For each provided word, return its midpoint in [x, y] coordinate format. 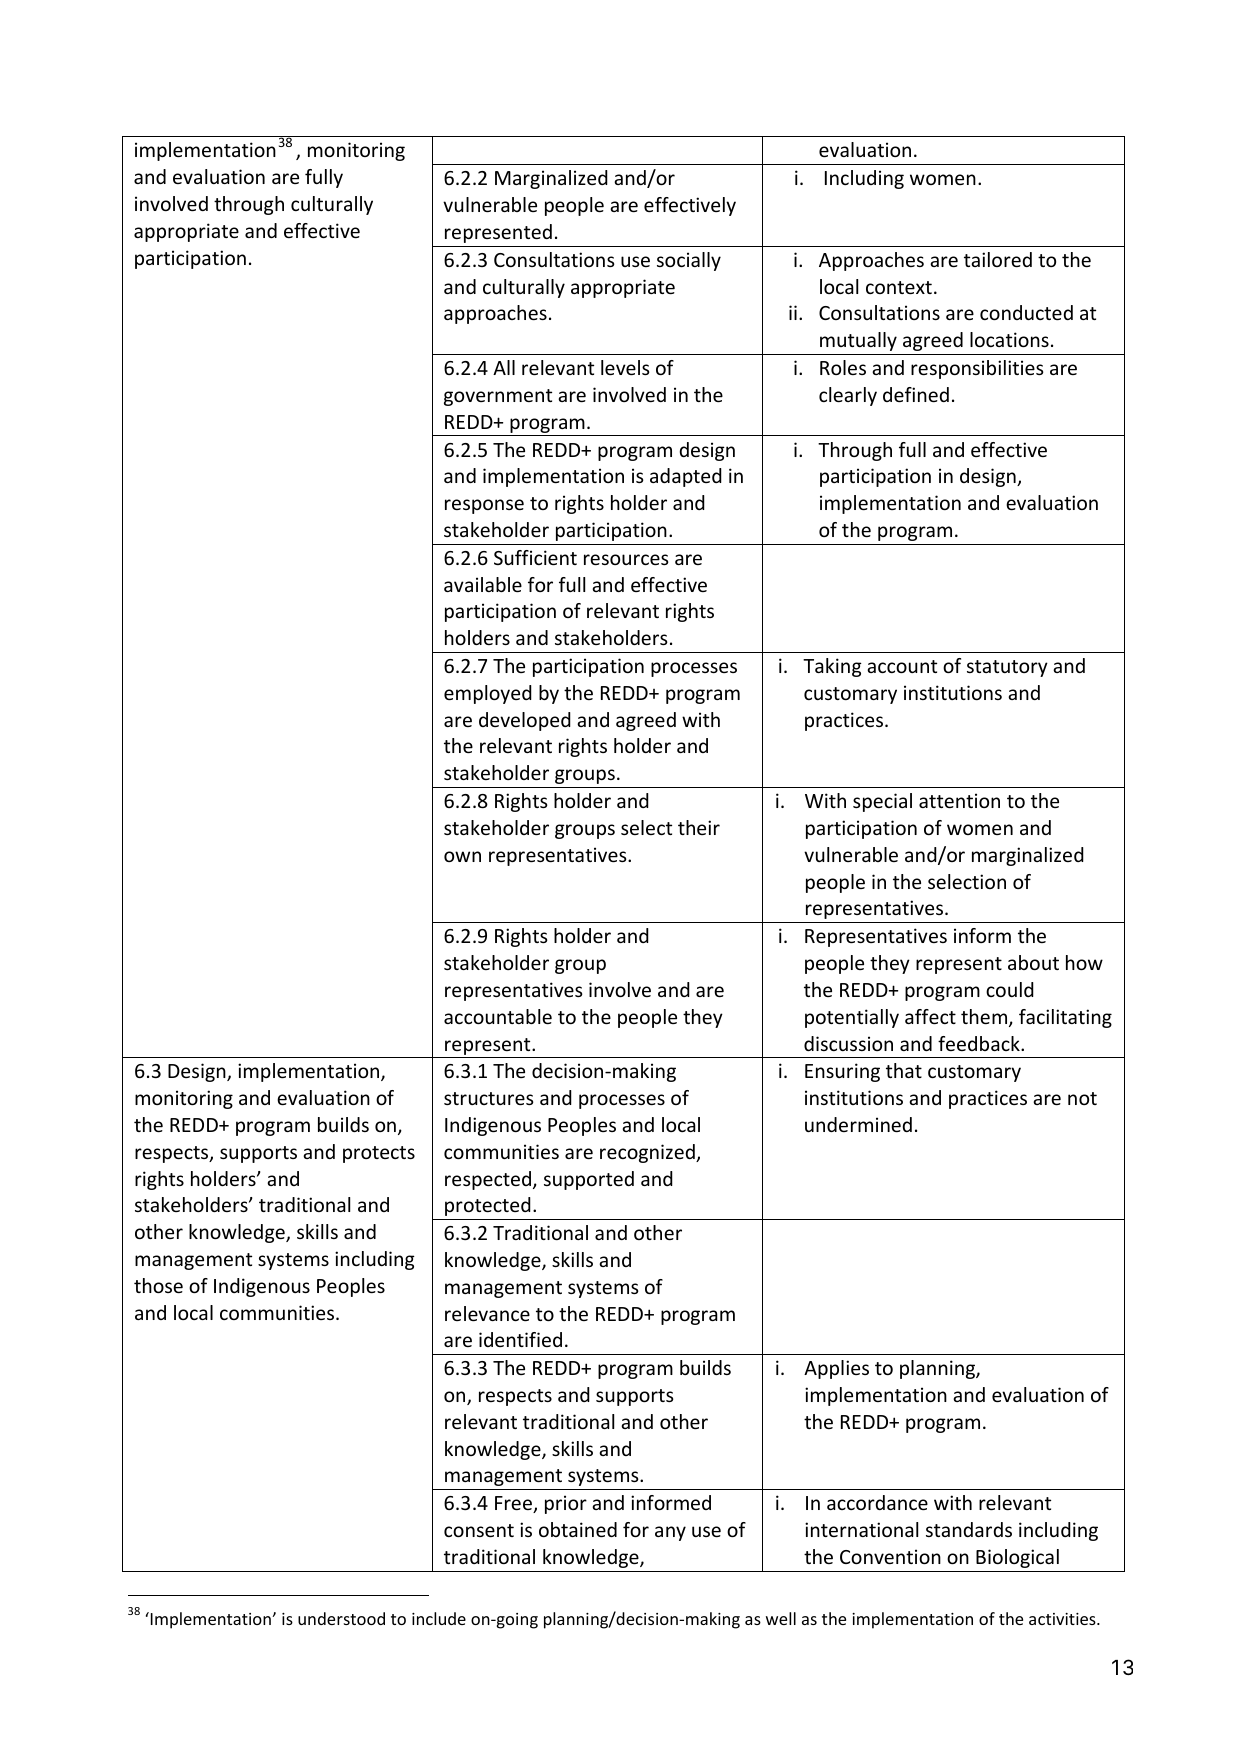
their [699, 827]
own [462, 856]
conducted [1026, 312]
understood [341, 1618]
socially [689, 261]
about [1033, 962]
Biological [1017, 1558]
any [670, 1533]
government [498, 397]
